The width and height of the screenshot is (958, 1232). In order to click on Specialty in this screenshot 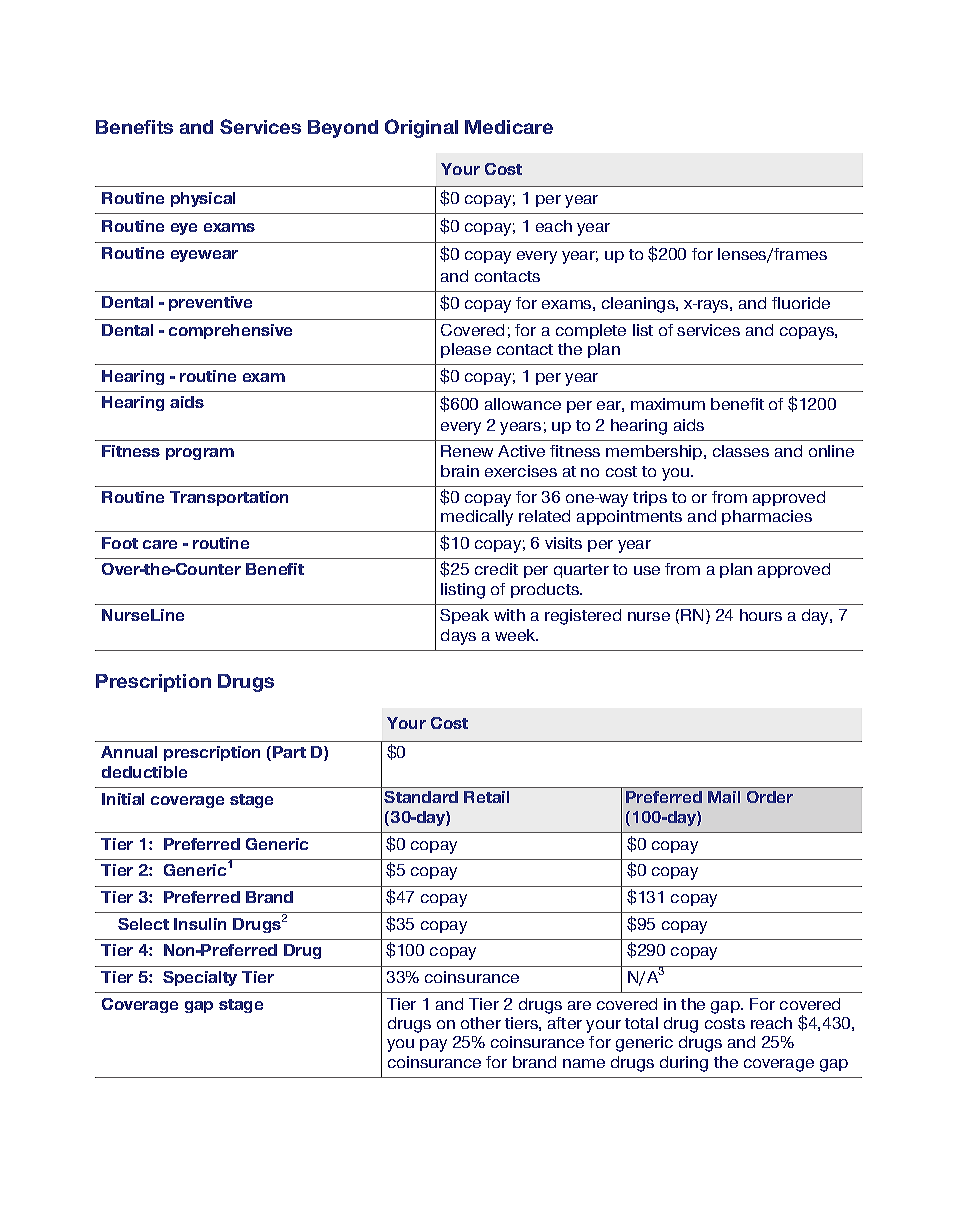, I will do `click(200, 978)`.
